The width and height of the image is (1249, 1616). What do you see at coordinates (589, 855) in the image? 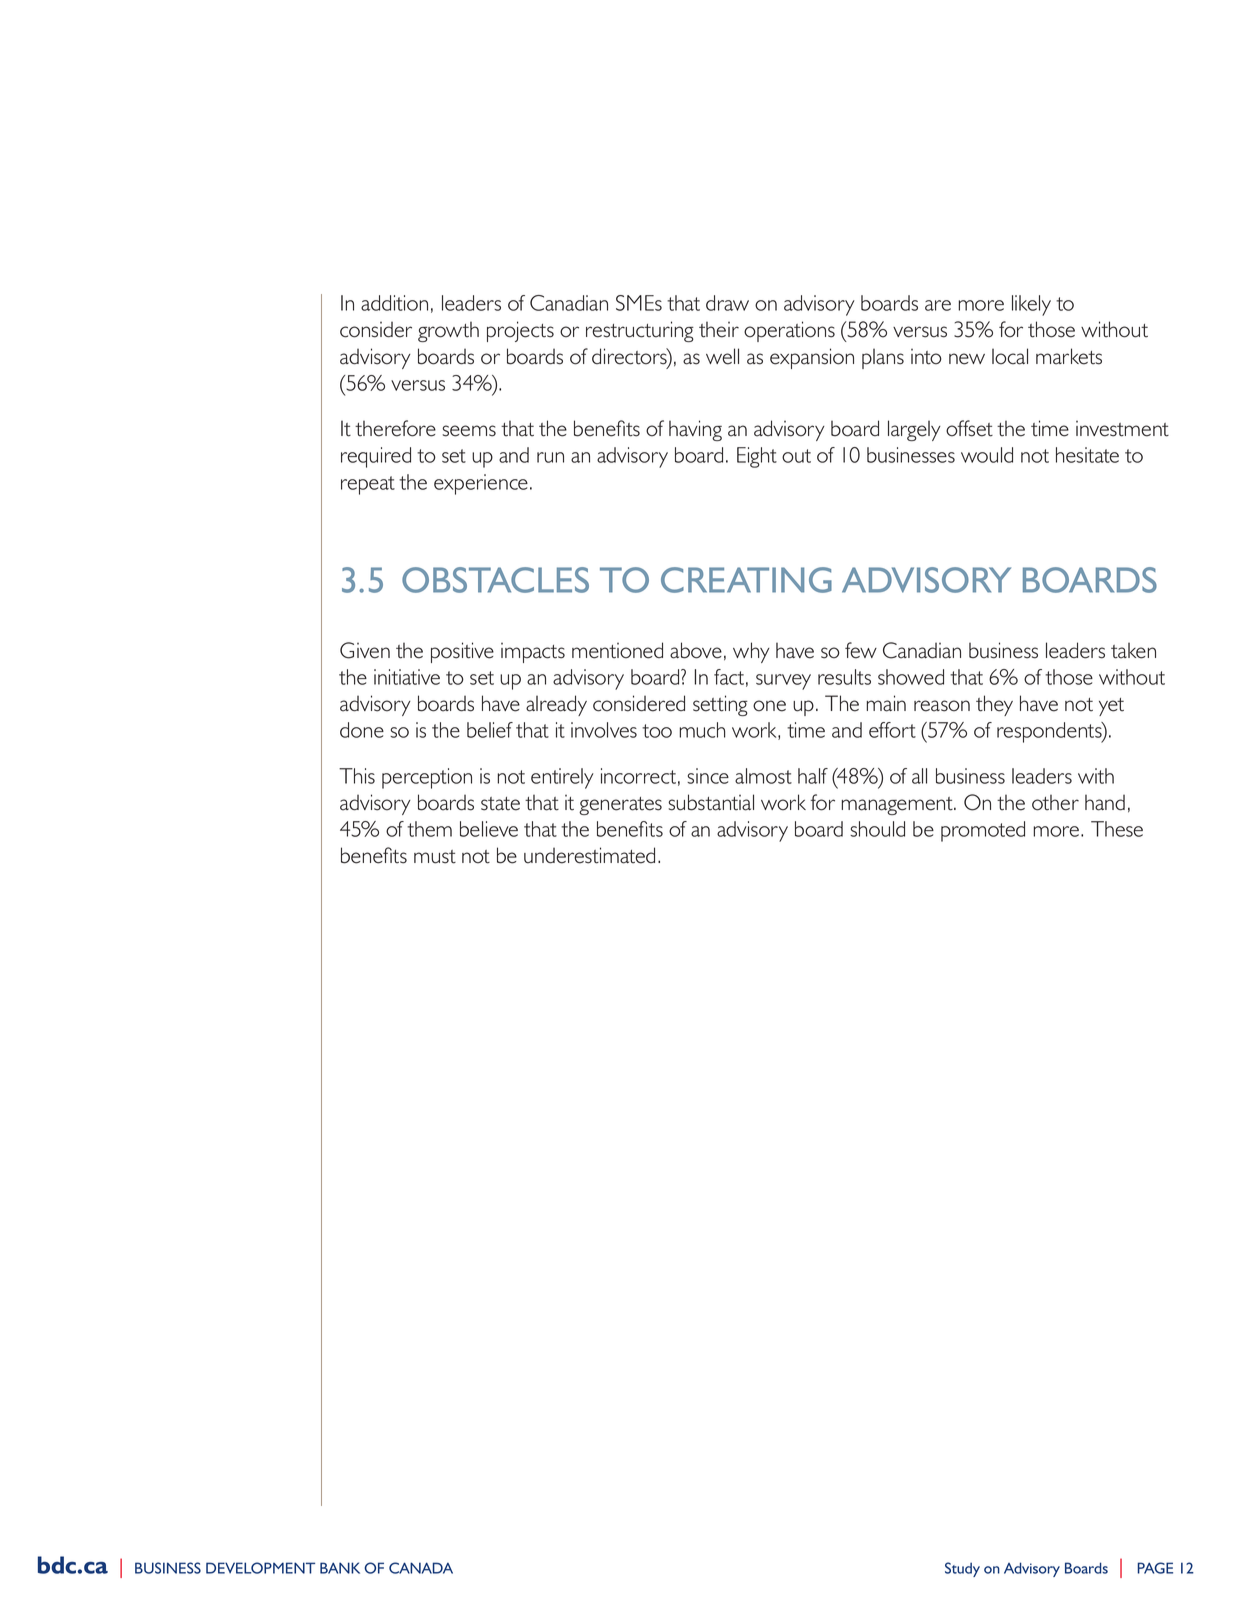
I see `underestimated` at bounding box center [589, 855].
